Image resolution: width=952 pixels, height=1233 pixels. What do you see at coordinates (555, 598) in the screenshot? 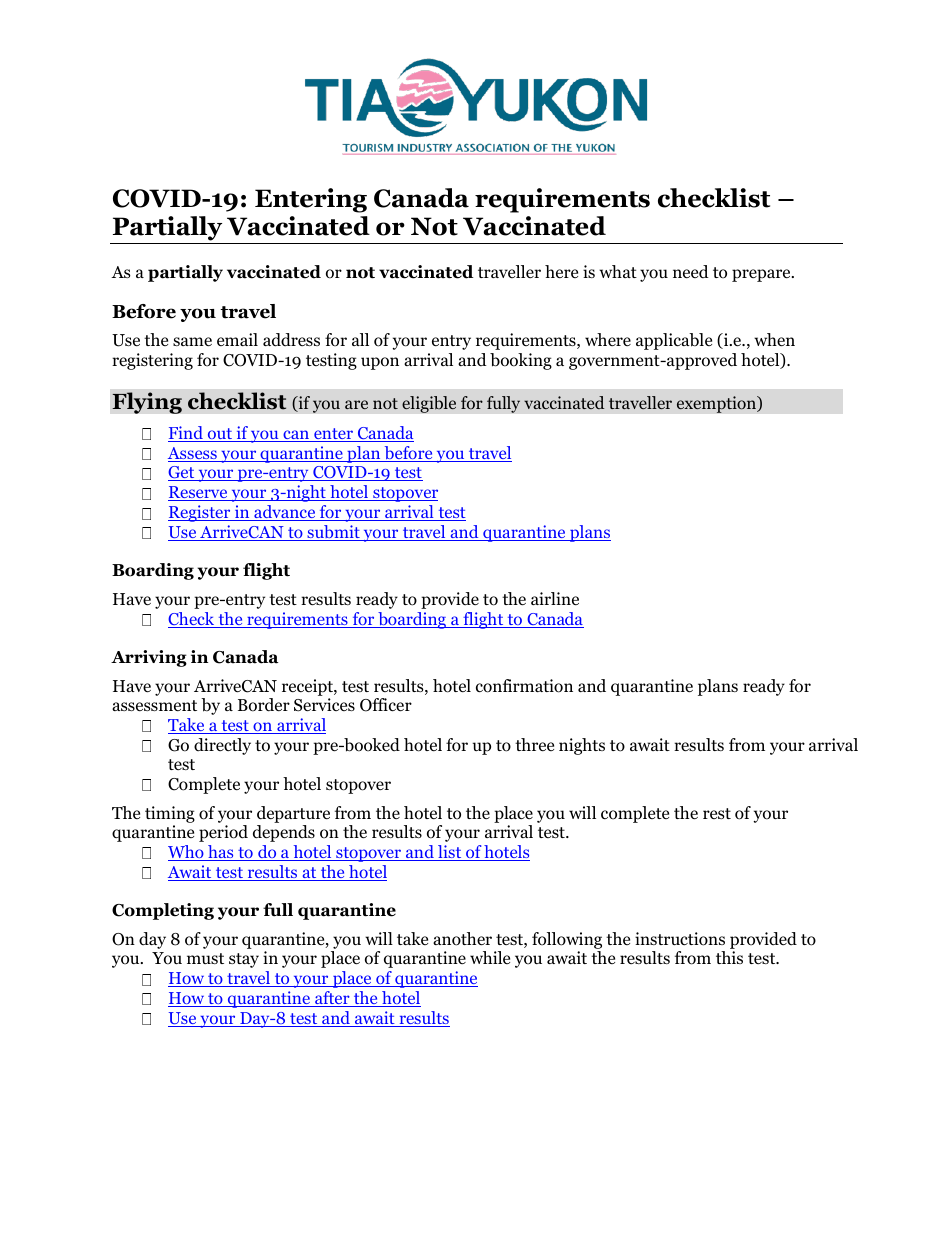
I see `airline` at bounding box center [555, 598].
